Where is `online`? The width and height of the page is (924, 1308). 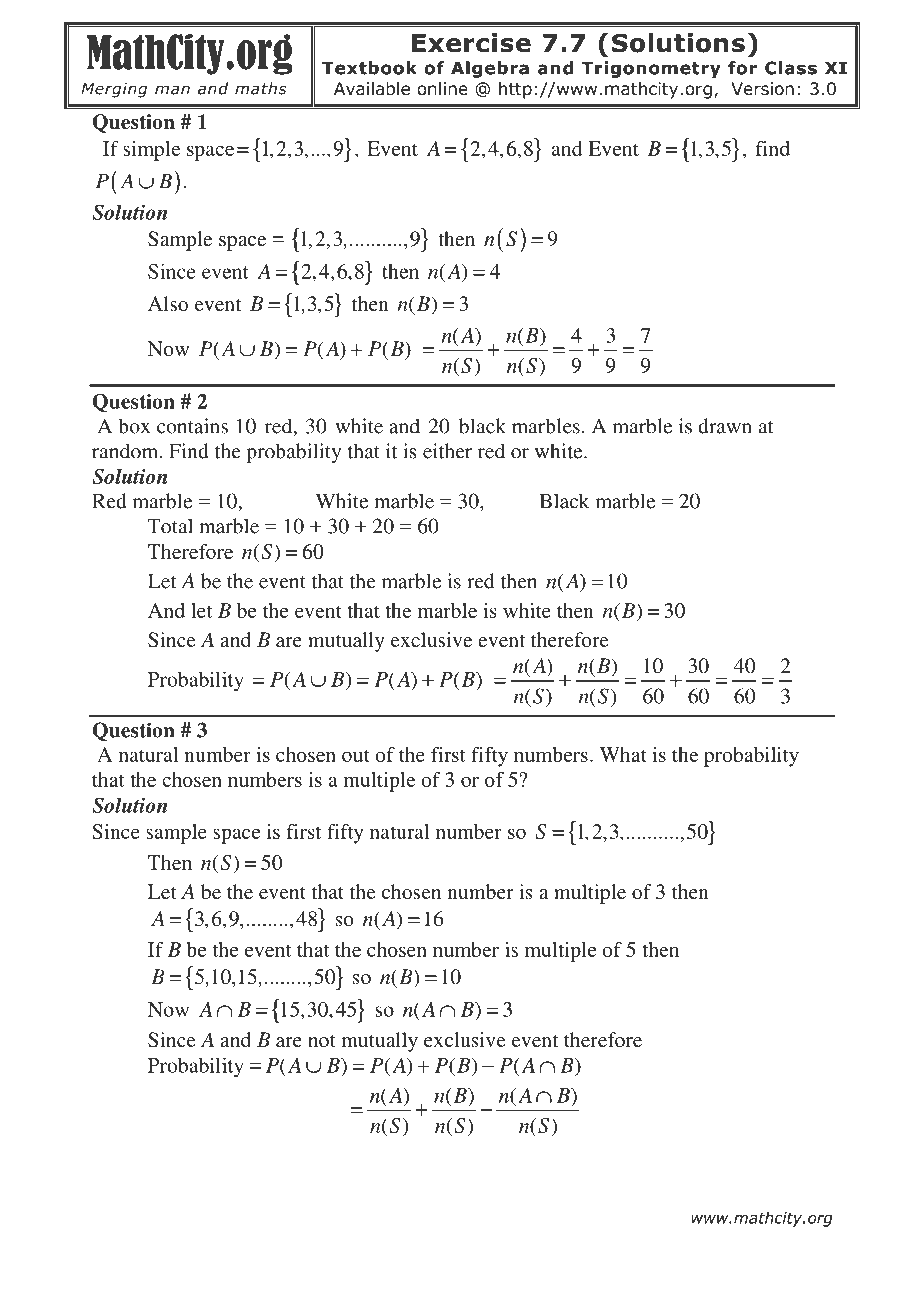
online is located at coordinates (442, 89).
